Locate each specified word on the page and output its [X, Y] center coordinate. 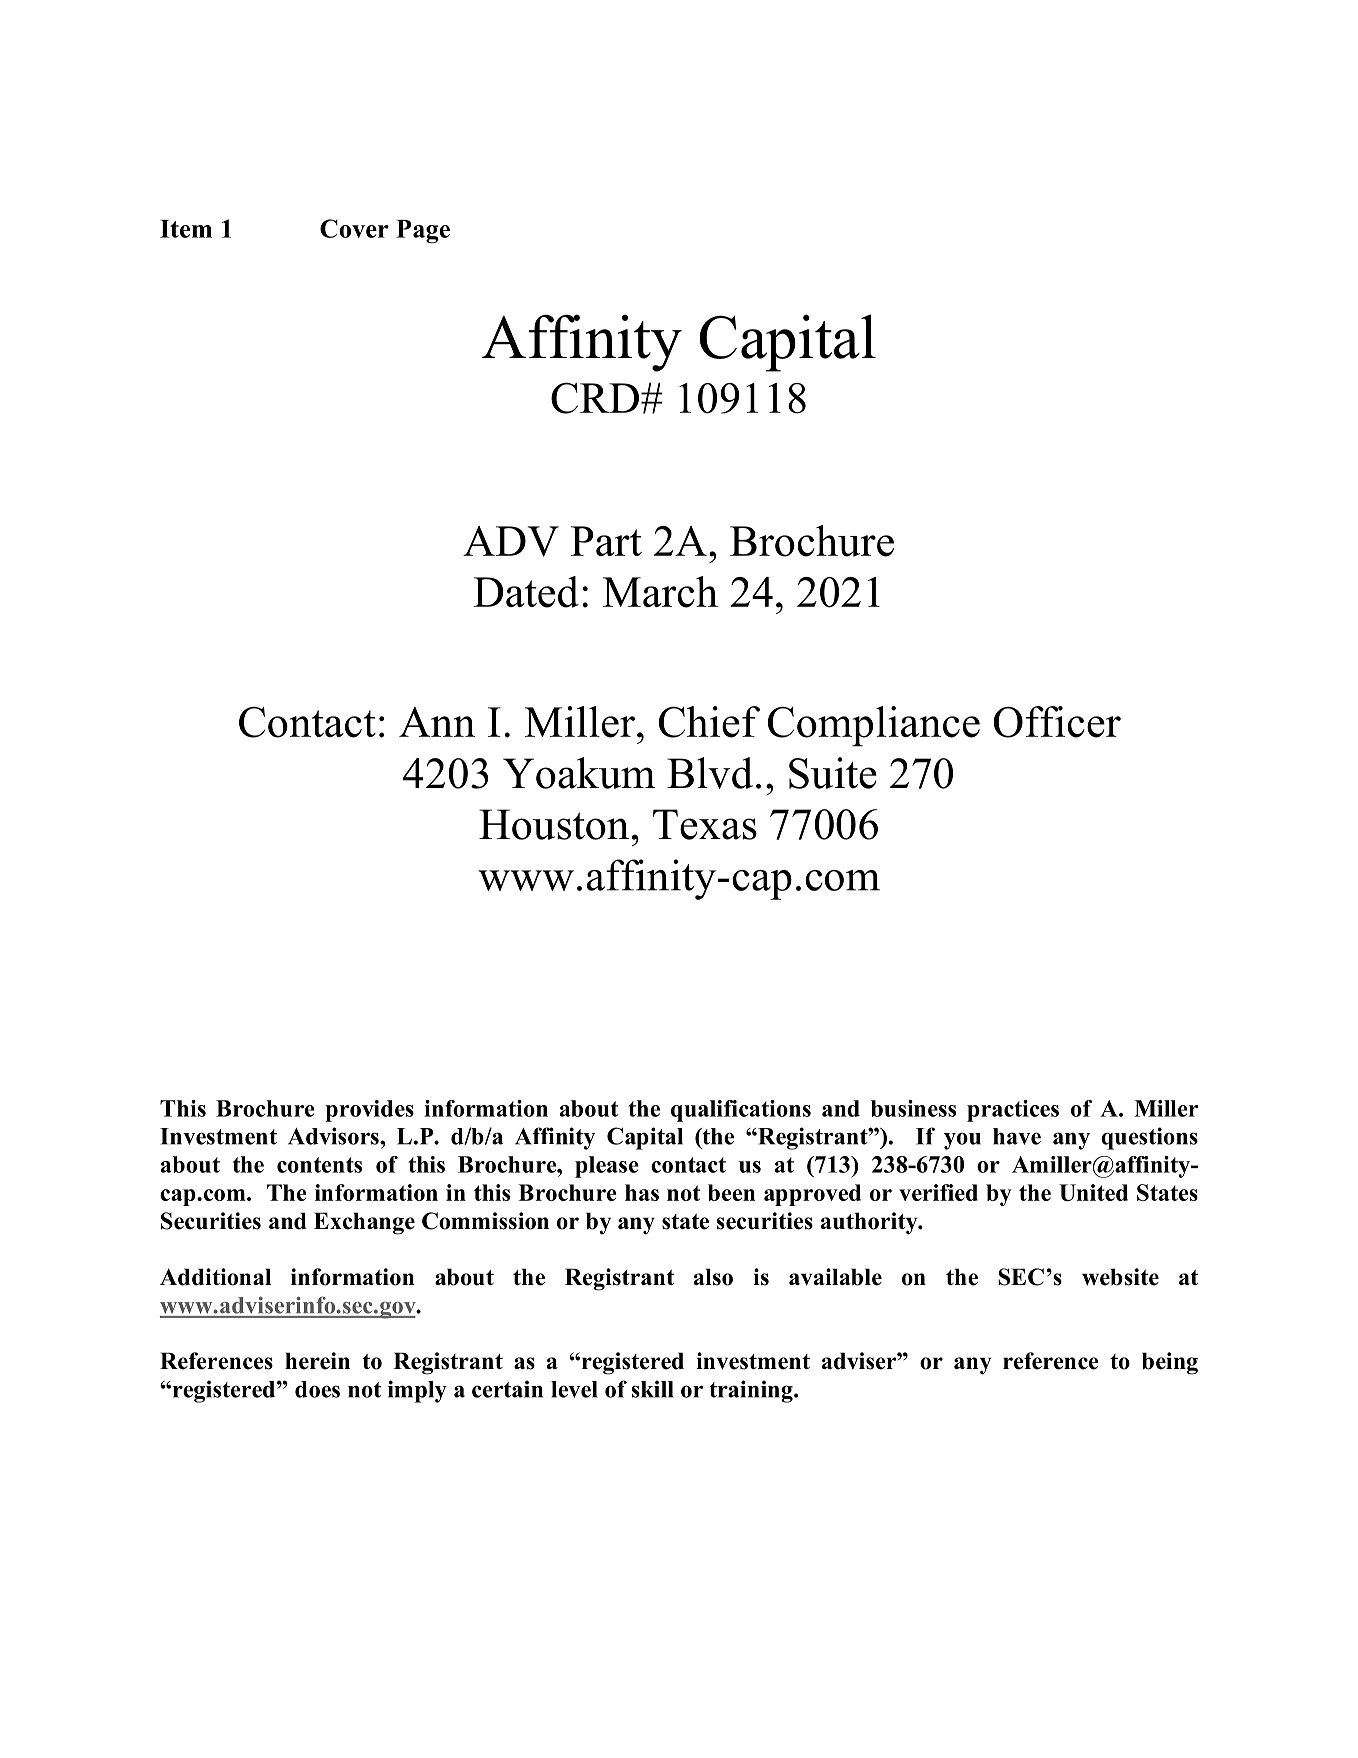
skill [652, 1389]
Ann [437, 722]
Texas [705, 824]
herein [317, 1361]
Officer [1057, 722]
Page [423, 232]
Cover [354, 228]
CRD [595, 398]
